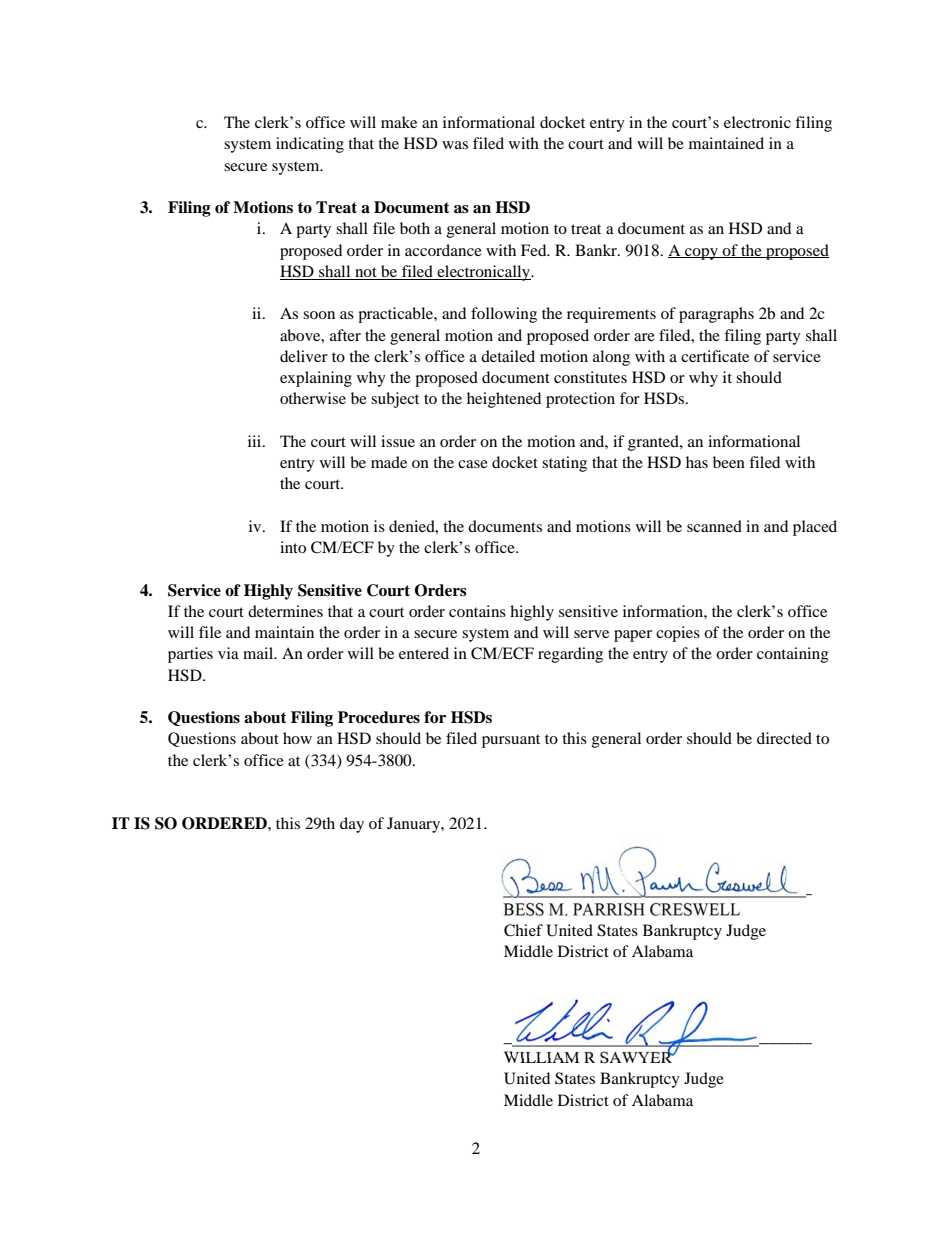 This screenshot has width=952, height=1233. I want to click on was, so click(455, 145).
